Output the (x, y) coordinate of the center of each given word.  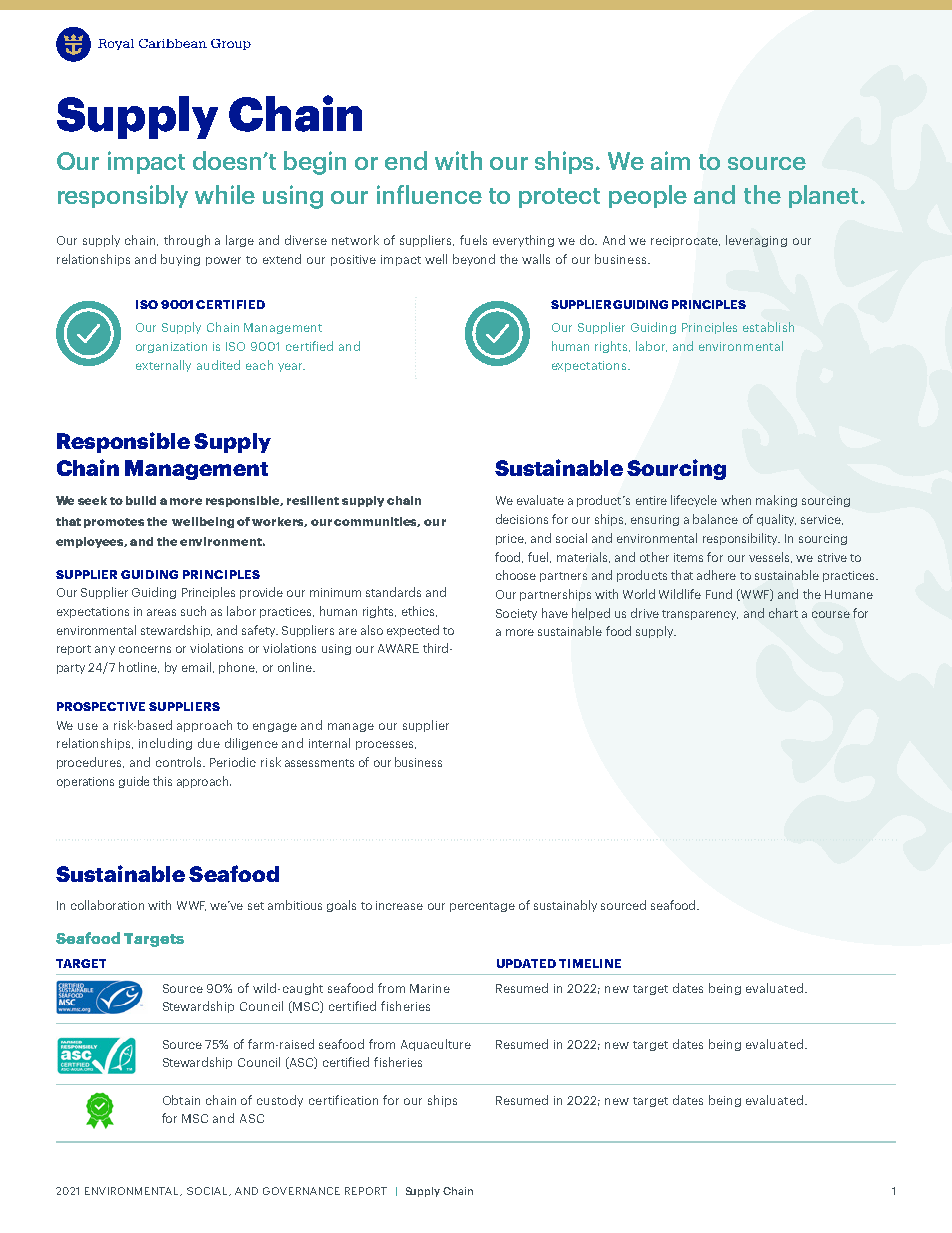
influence (429, 194)
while (225, 194)
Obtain (181, 1100)
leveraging (756, 241)
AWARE (398, 648)
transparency (700, 615)
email (196, 667)
